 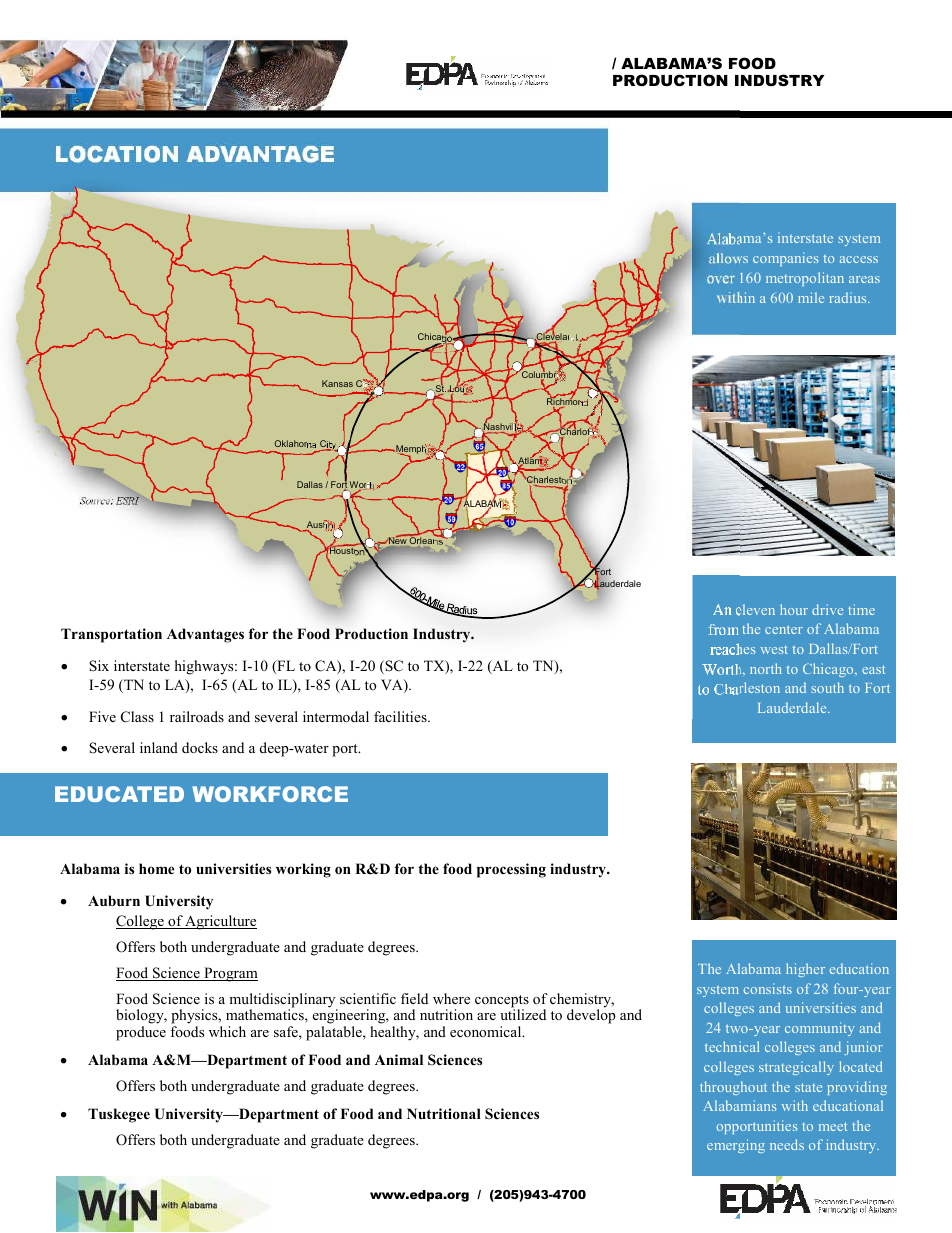 What do you see at coordinates (785, 259) in the screenshot?
I see `companies` at bounding box center [785, 259].
